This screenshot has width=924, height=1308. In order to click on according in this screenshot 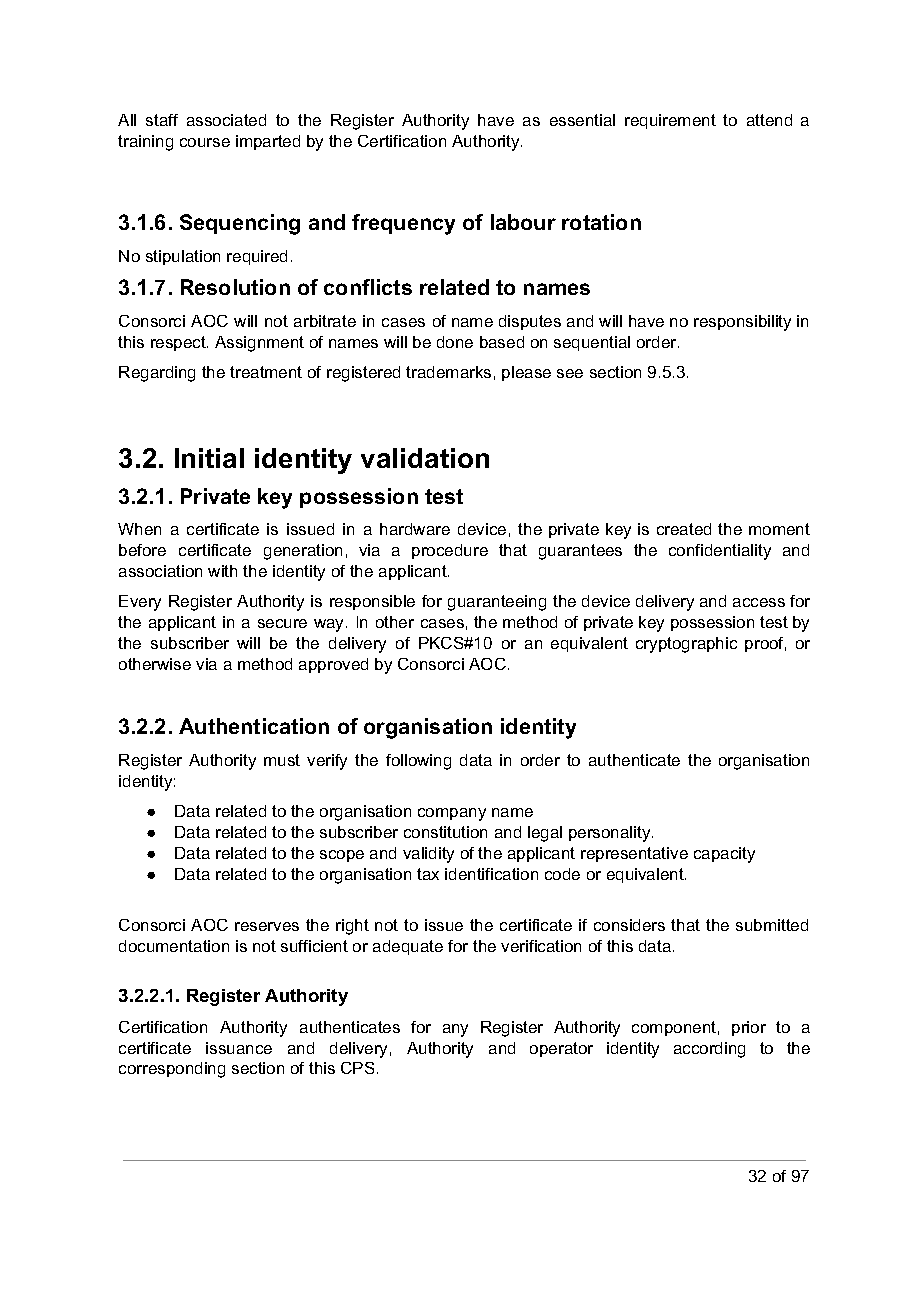, I will do `click(709, 1050)`.
